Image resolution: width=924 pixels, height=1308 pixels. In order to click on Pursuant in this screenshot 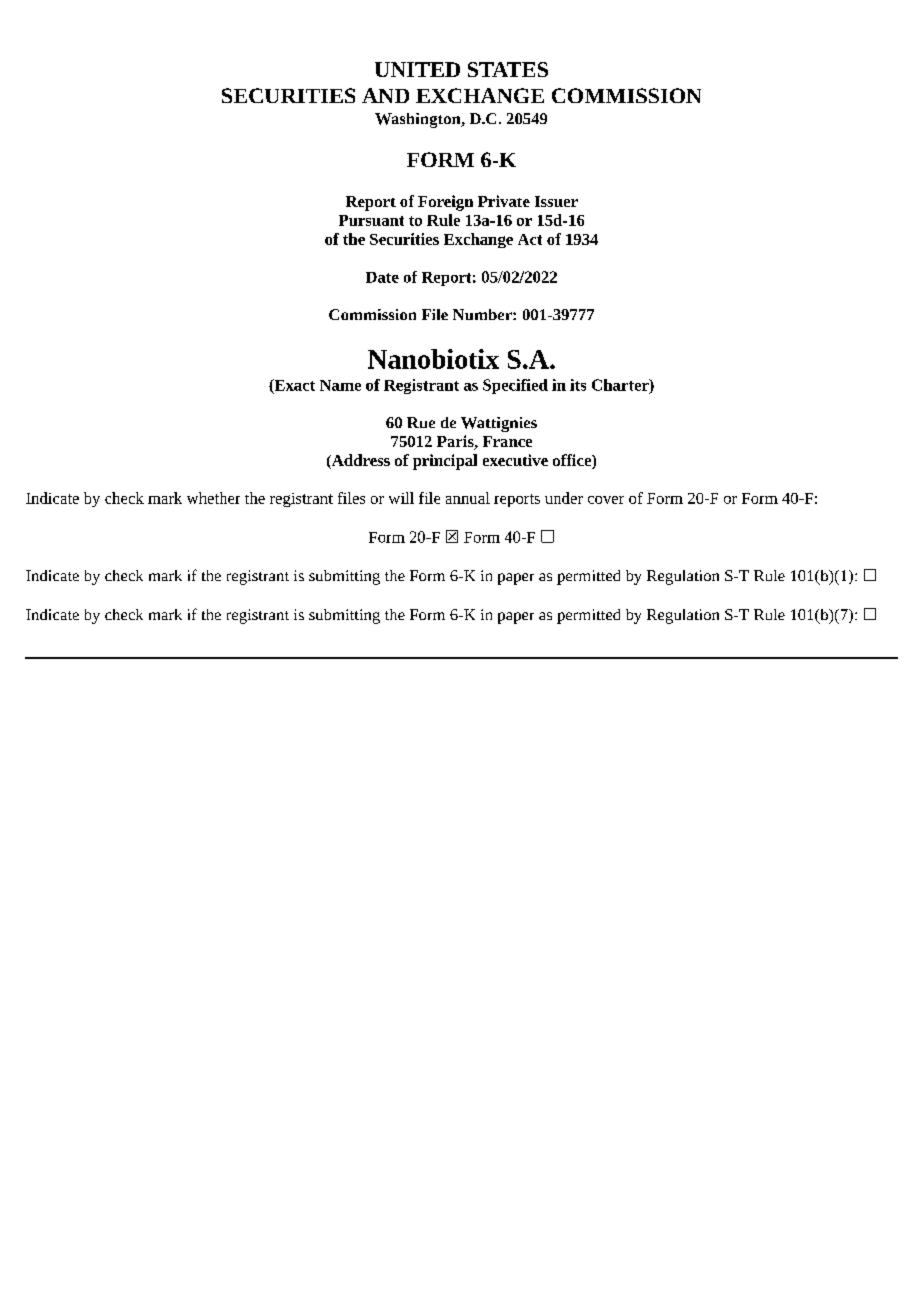, I will do `click(371, 220)`.
